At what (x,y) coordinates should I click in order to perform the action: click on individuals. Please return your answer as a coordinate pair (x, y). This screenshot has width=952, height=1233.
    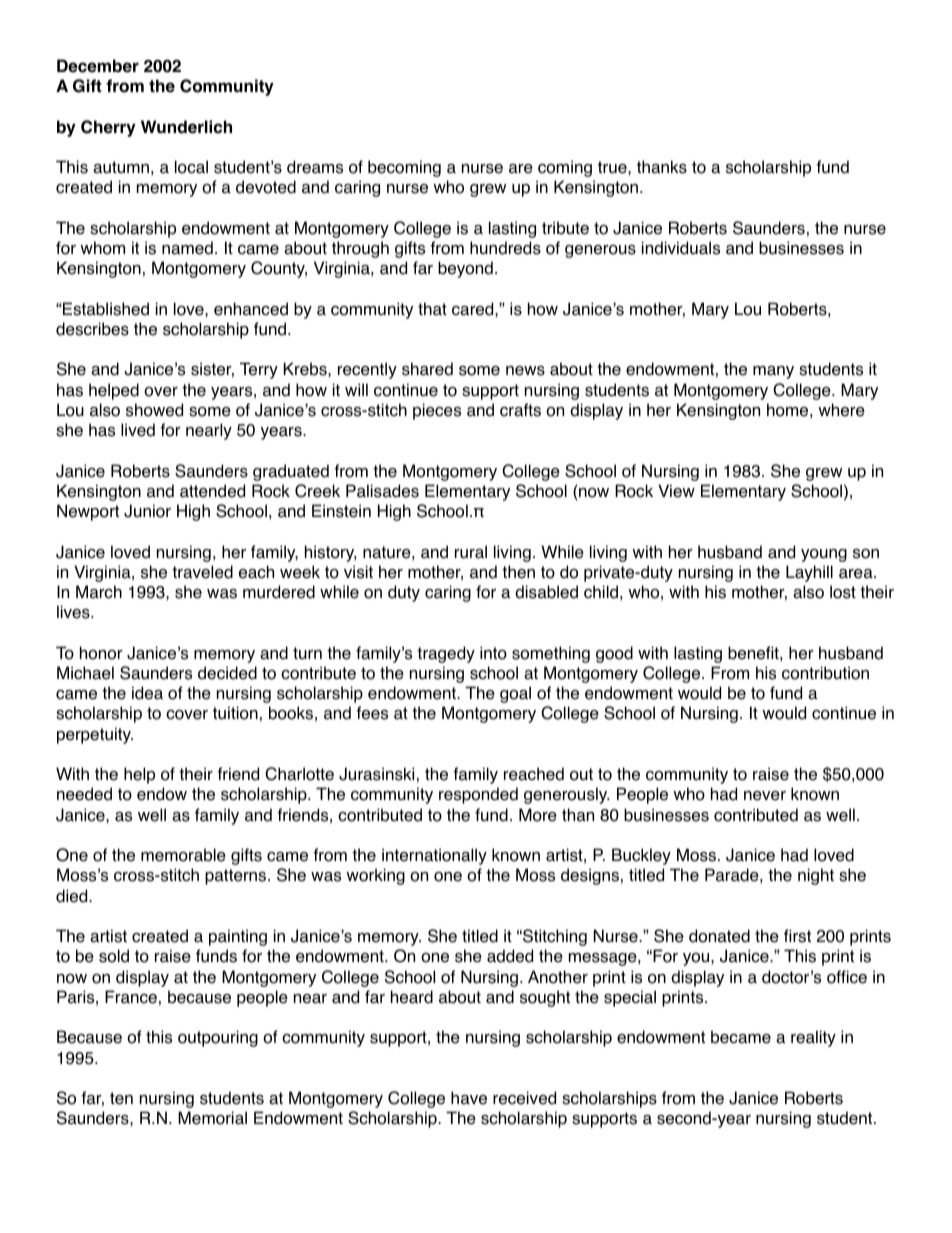
    Looking at the image, I should click on (681, 248).
